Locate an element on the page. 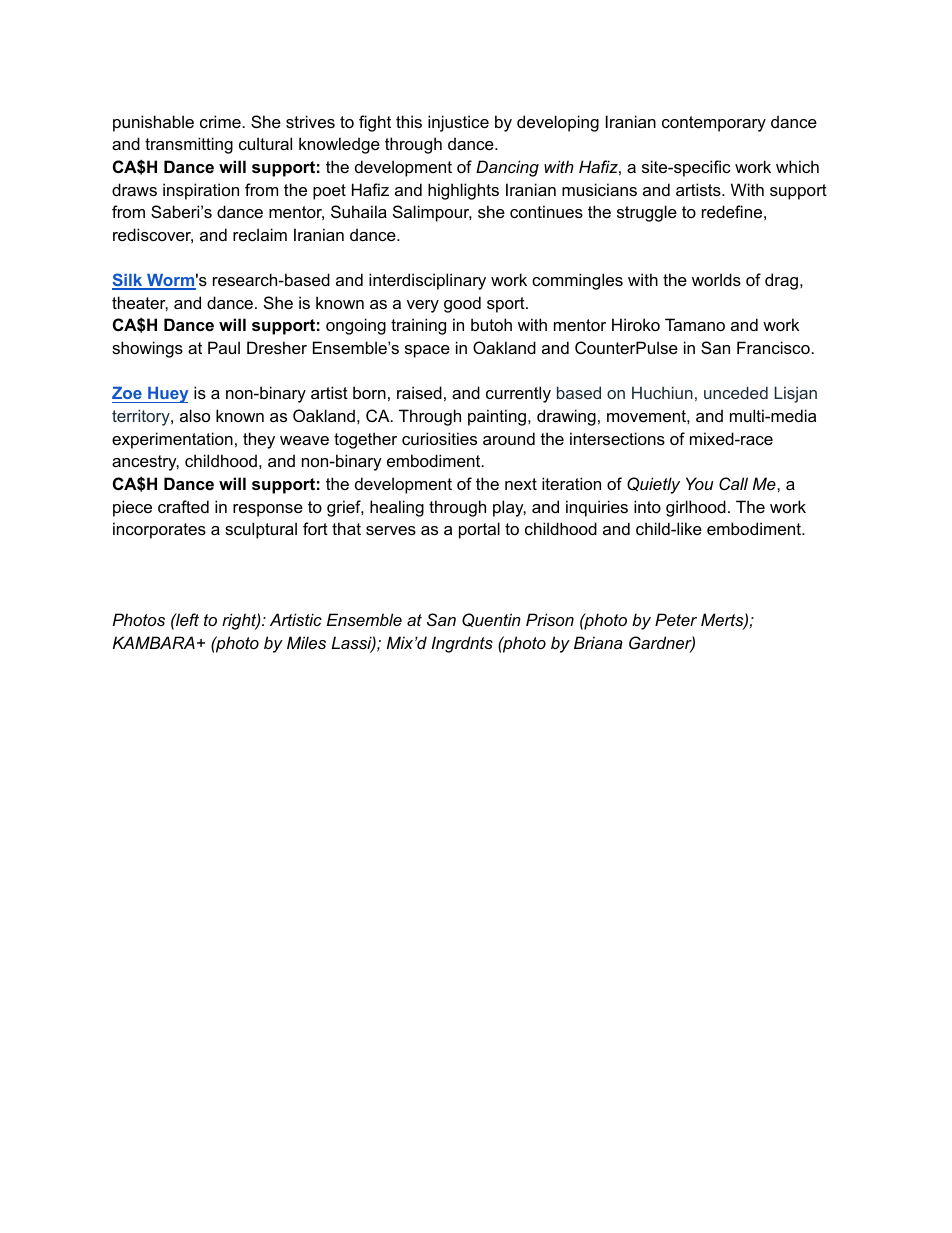 Image resolution: width=952 pixels, height=1233 pixels. transmitting is located at coordinates (189, 145).
